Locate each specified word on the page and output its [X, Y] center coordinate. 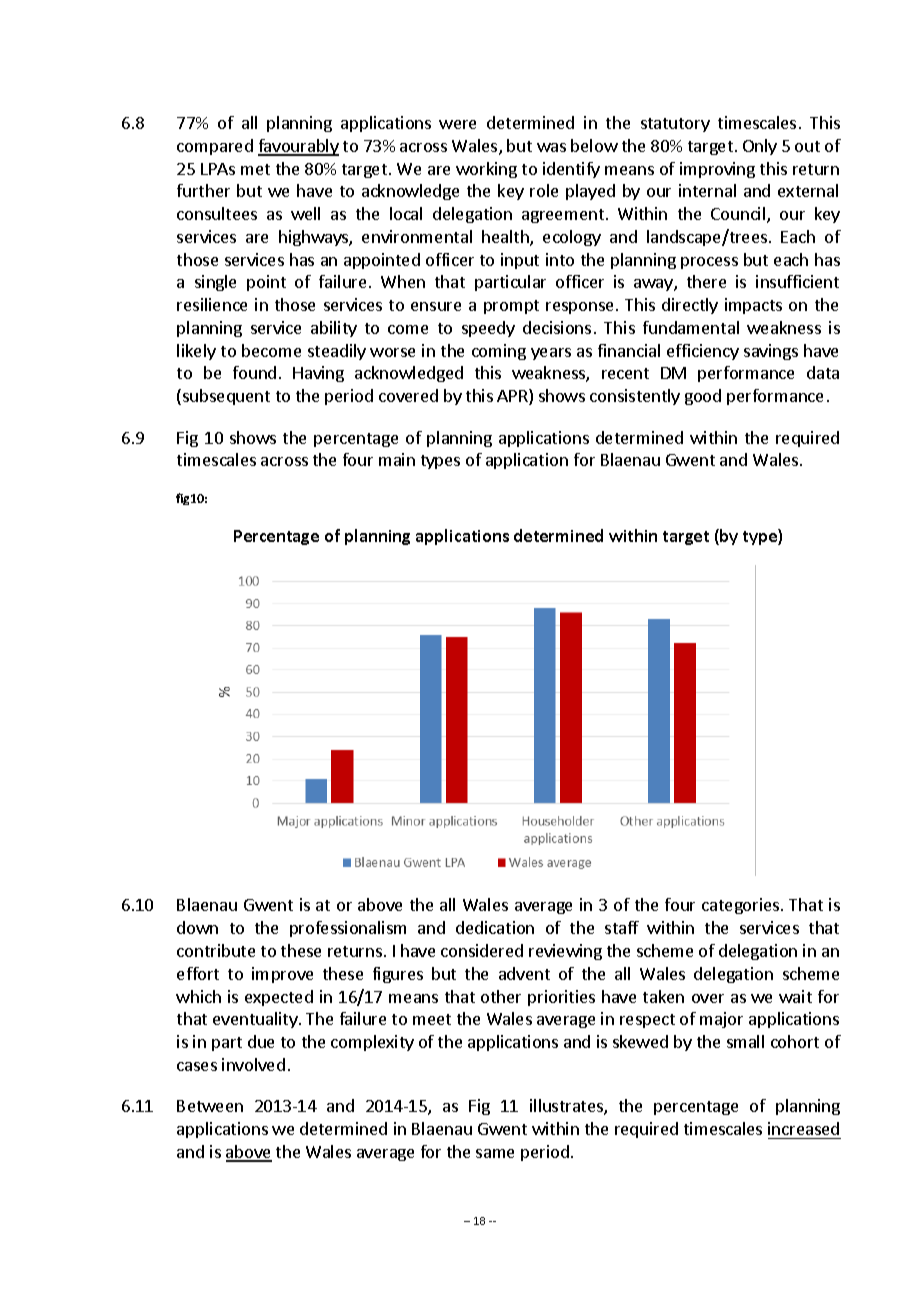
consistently [635, 397]
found [254, 372]
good [703, 397]
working [486, 170]
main [397, 459]
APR [513, 397]
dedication [495, 927]
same [495, 1153]
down [197, 927]
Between [210, 1106]
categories [742, 906]
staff [622, 927]
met [255, 169]
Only [760, 147]
